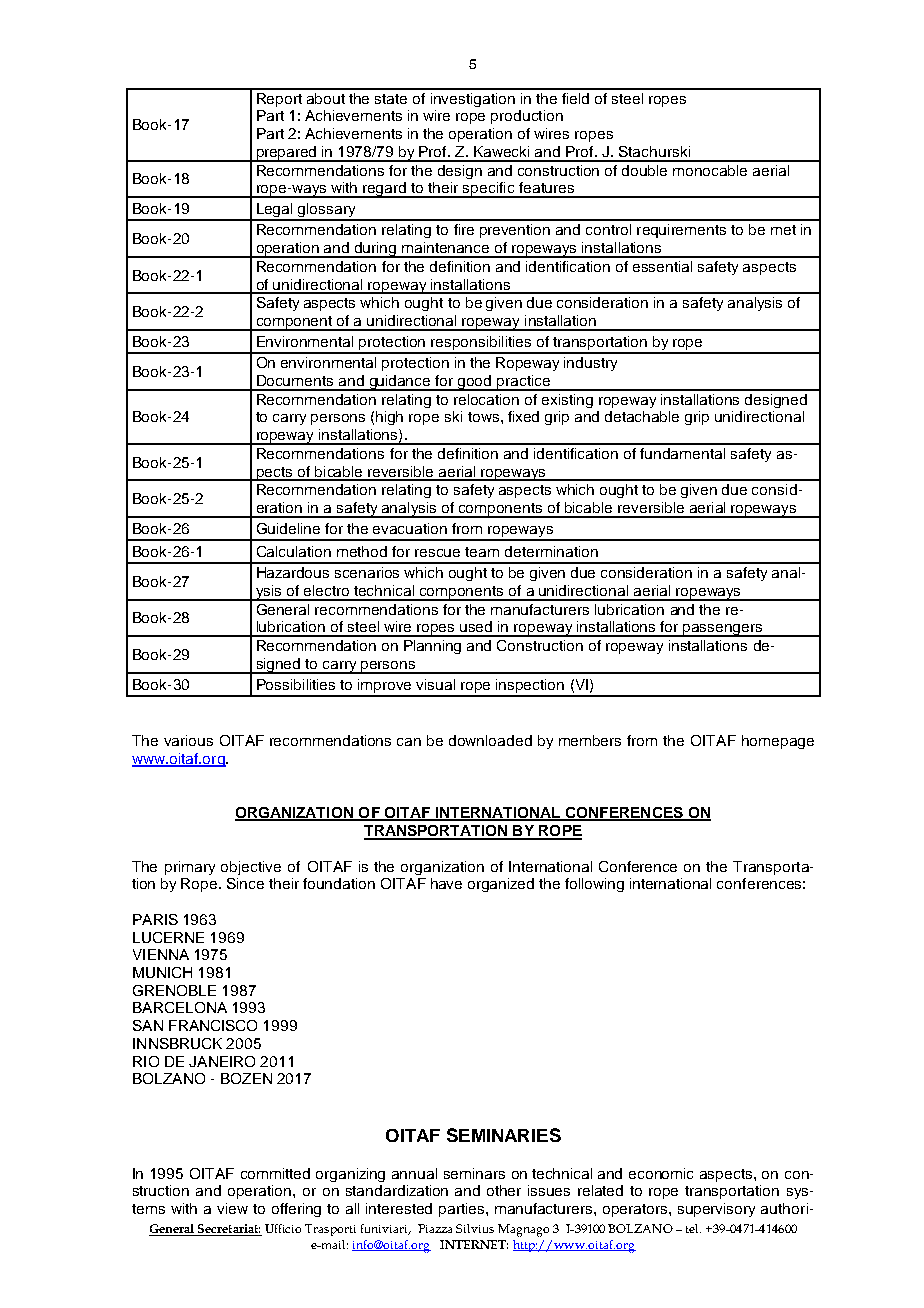 This screenshot has width=924, height=1308. Describe the element at coordinates (489, 190) in the screenshot. I see `specific` at that location.
